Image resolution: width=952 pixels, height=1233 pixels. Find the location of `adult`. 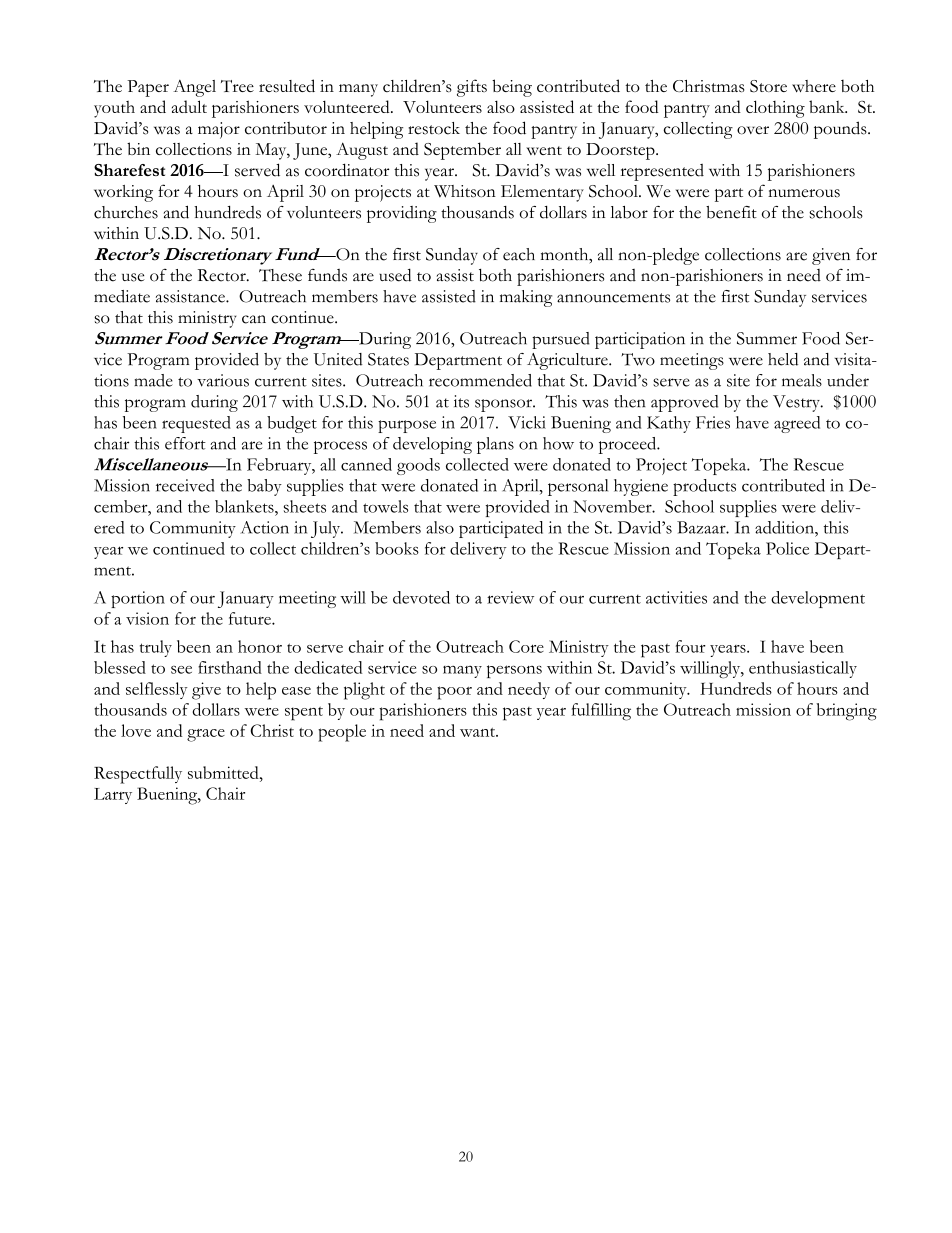

adult is located at coordinates (189, 106).
